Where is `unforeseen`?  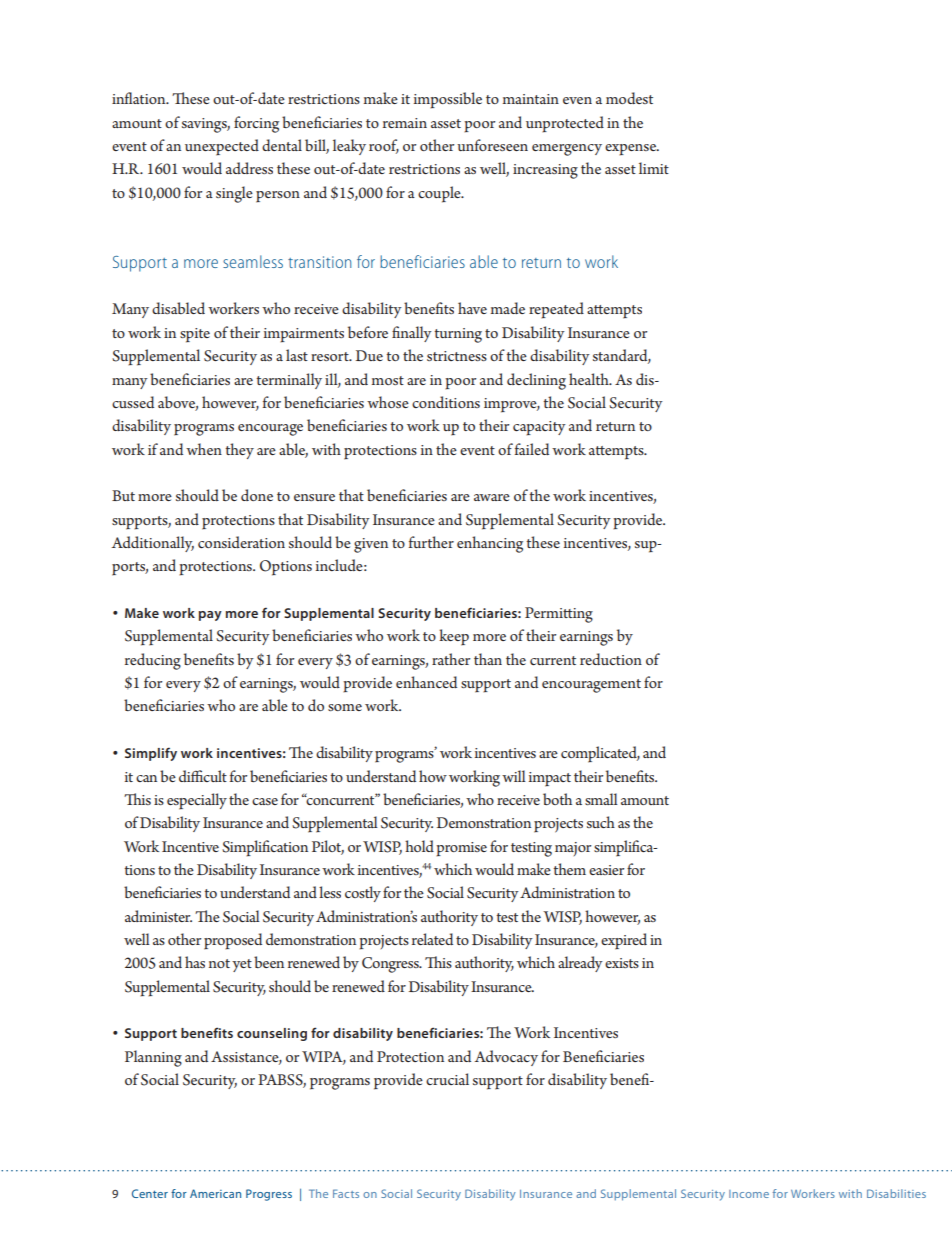
unforeseen is located at coordinates (492, 145).
